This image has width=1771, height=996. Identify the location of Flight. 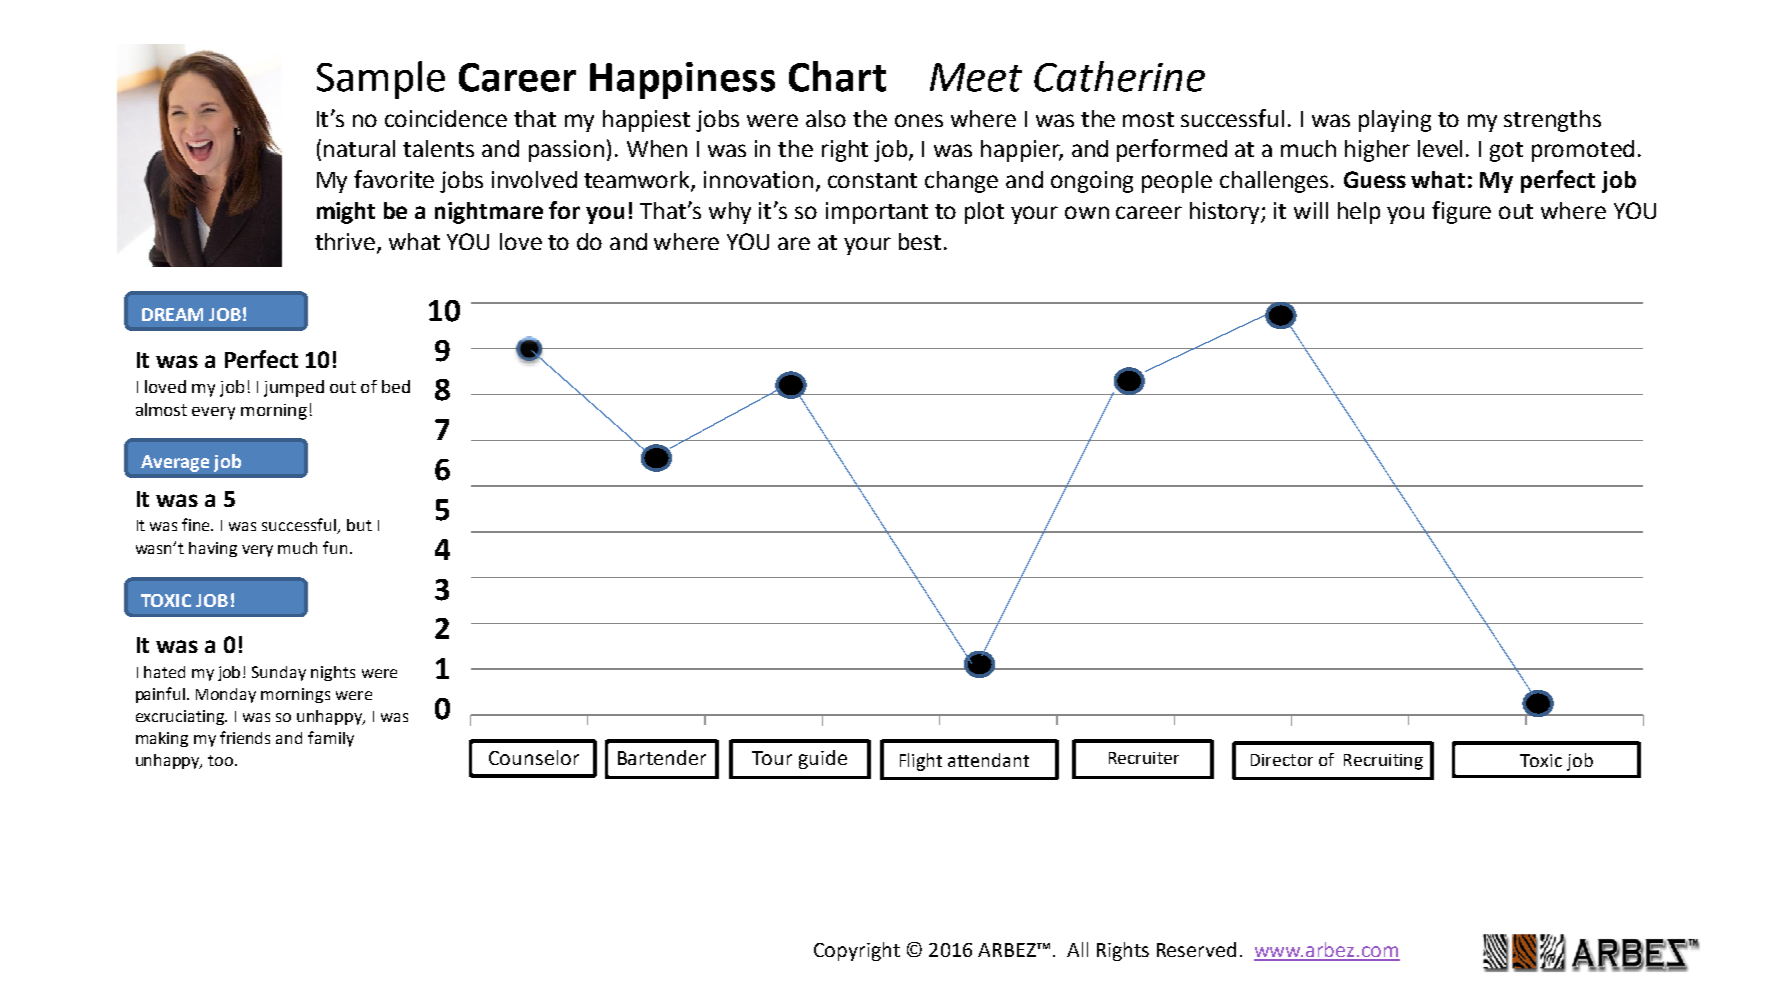
(921, 762).
